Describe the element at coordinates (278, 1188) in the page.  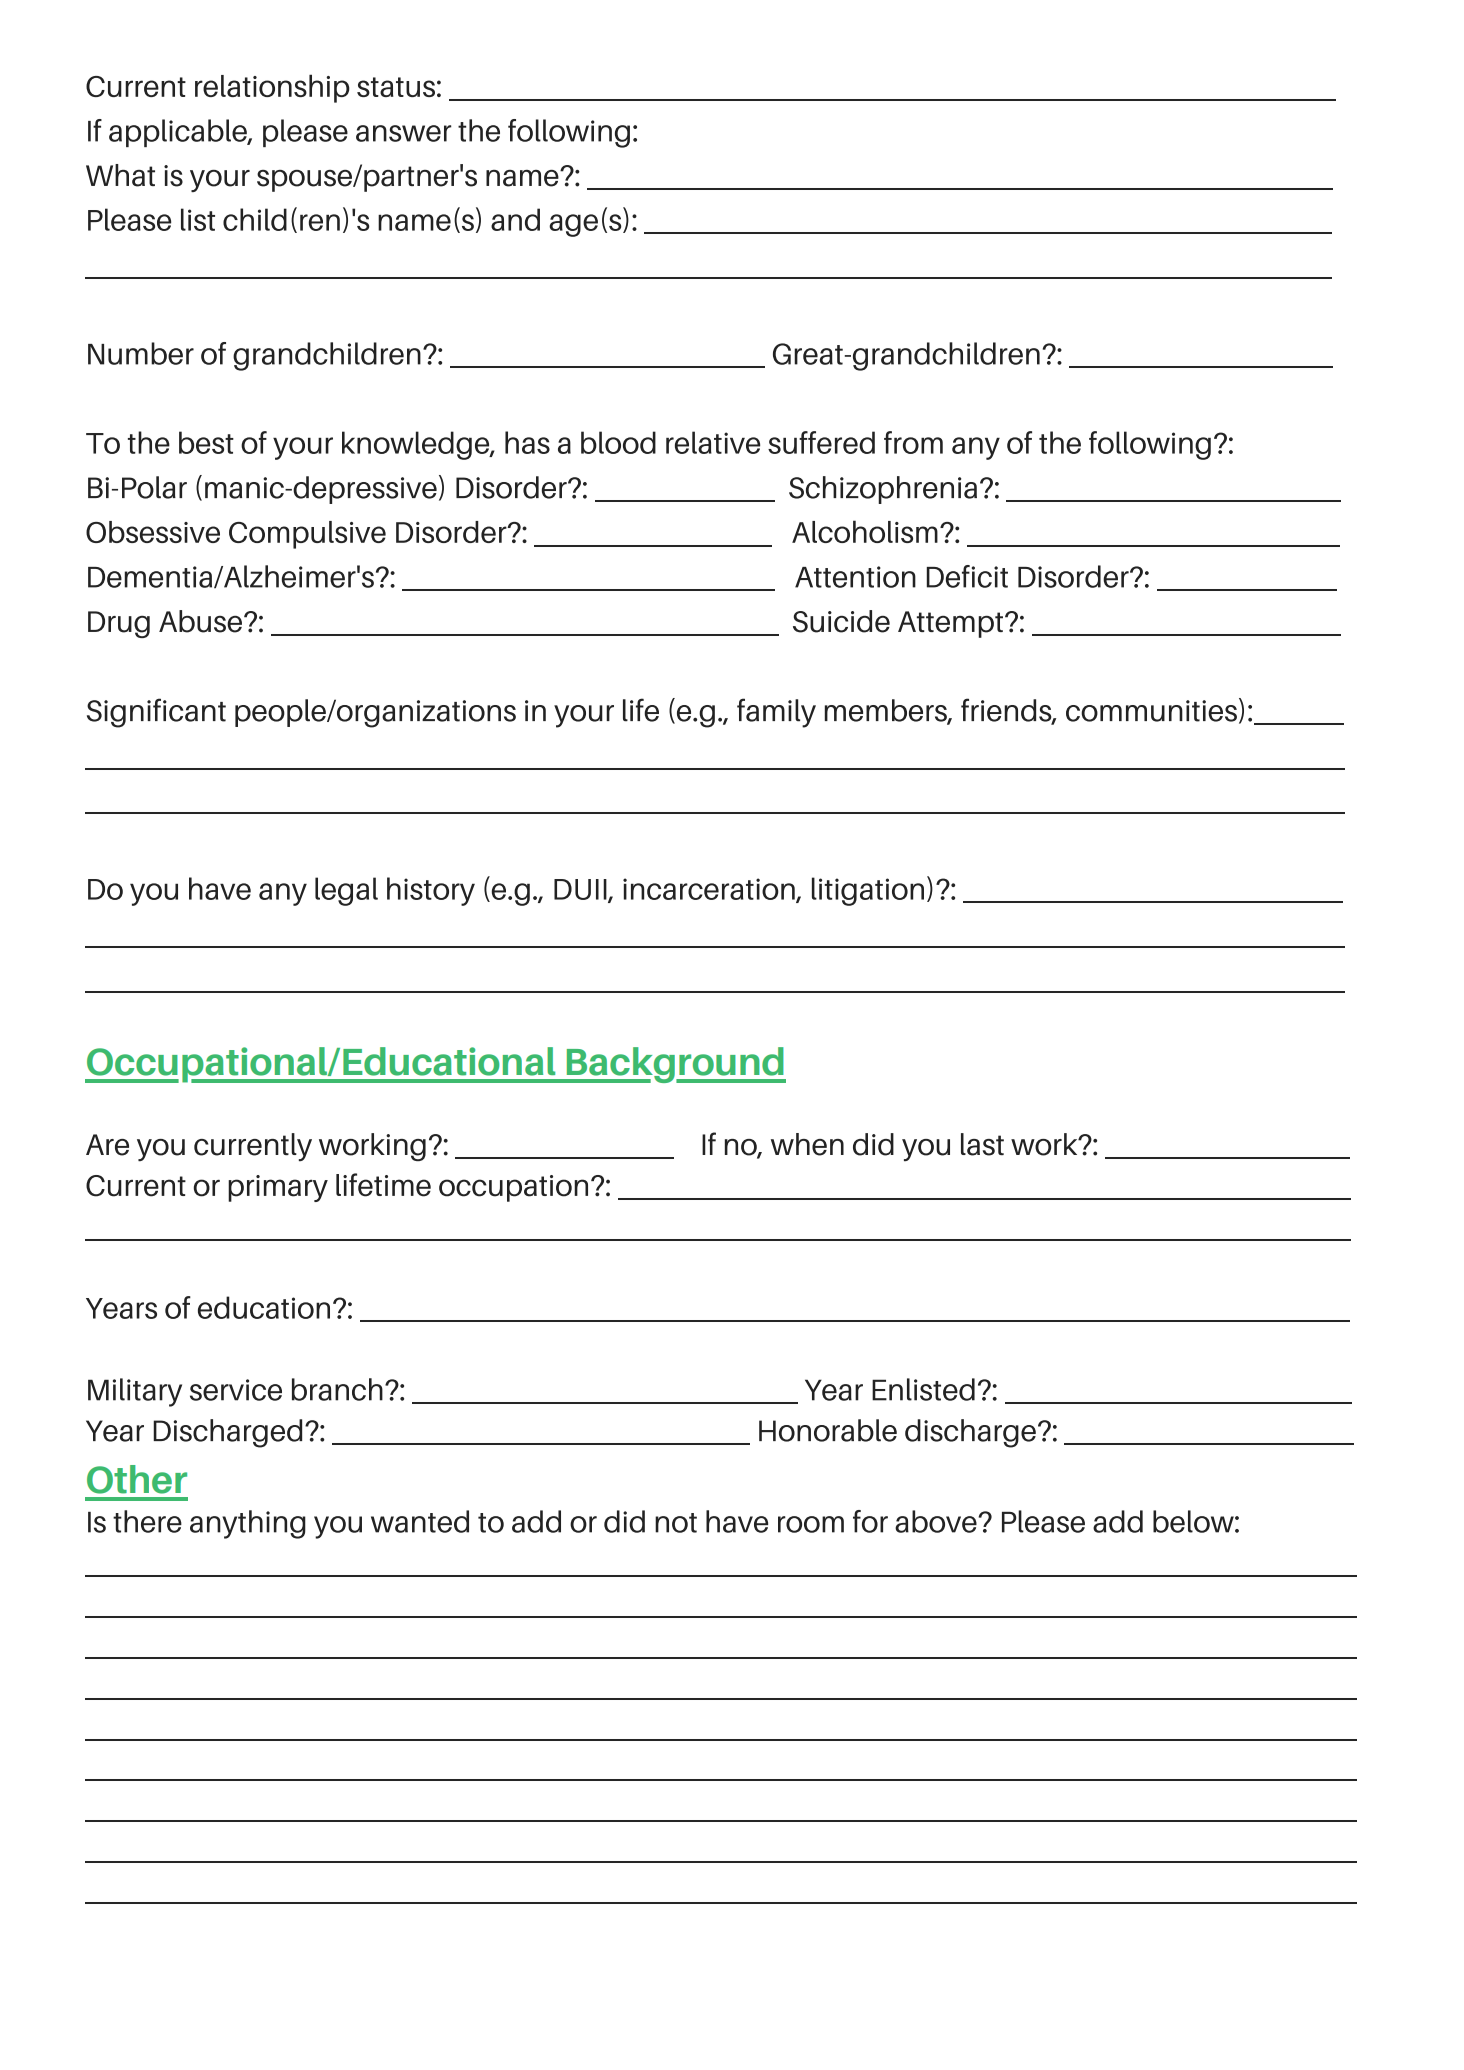
I see `primary` at that location.
